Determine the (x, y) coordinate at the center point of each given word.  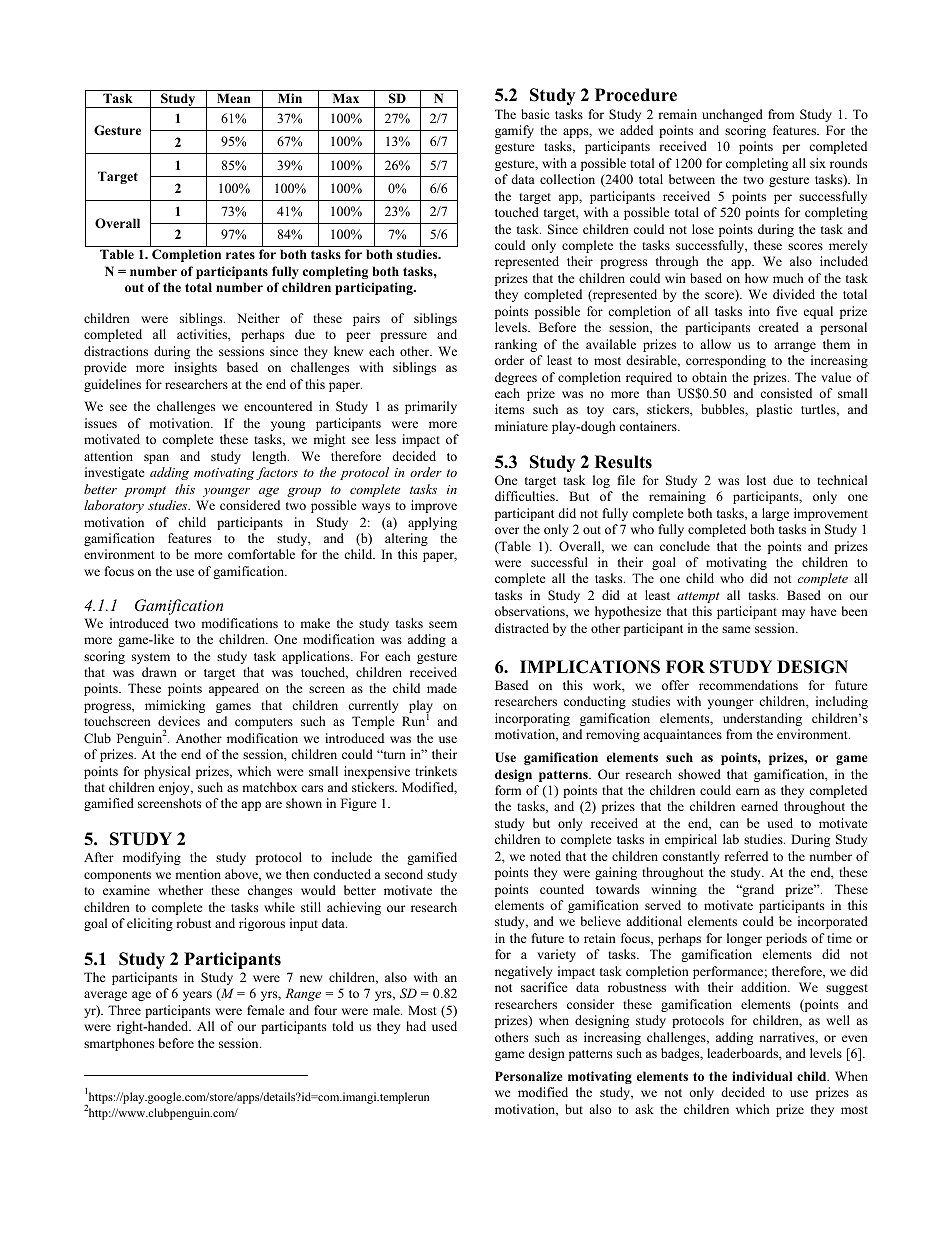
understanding (762, 719)
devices (179, 721)
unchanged (732, 115)
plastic (774, 410)
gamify (514, 131)
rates (240, 254)
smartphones (119, 1044)
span (156, 459)
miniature (521, 426)
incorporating (532, 719)
